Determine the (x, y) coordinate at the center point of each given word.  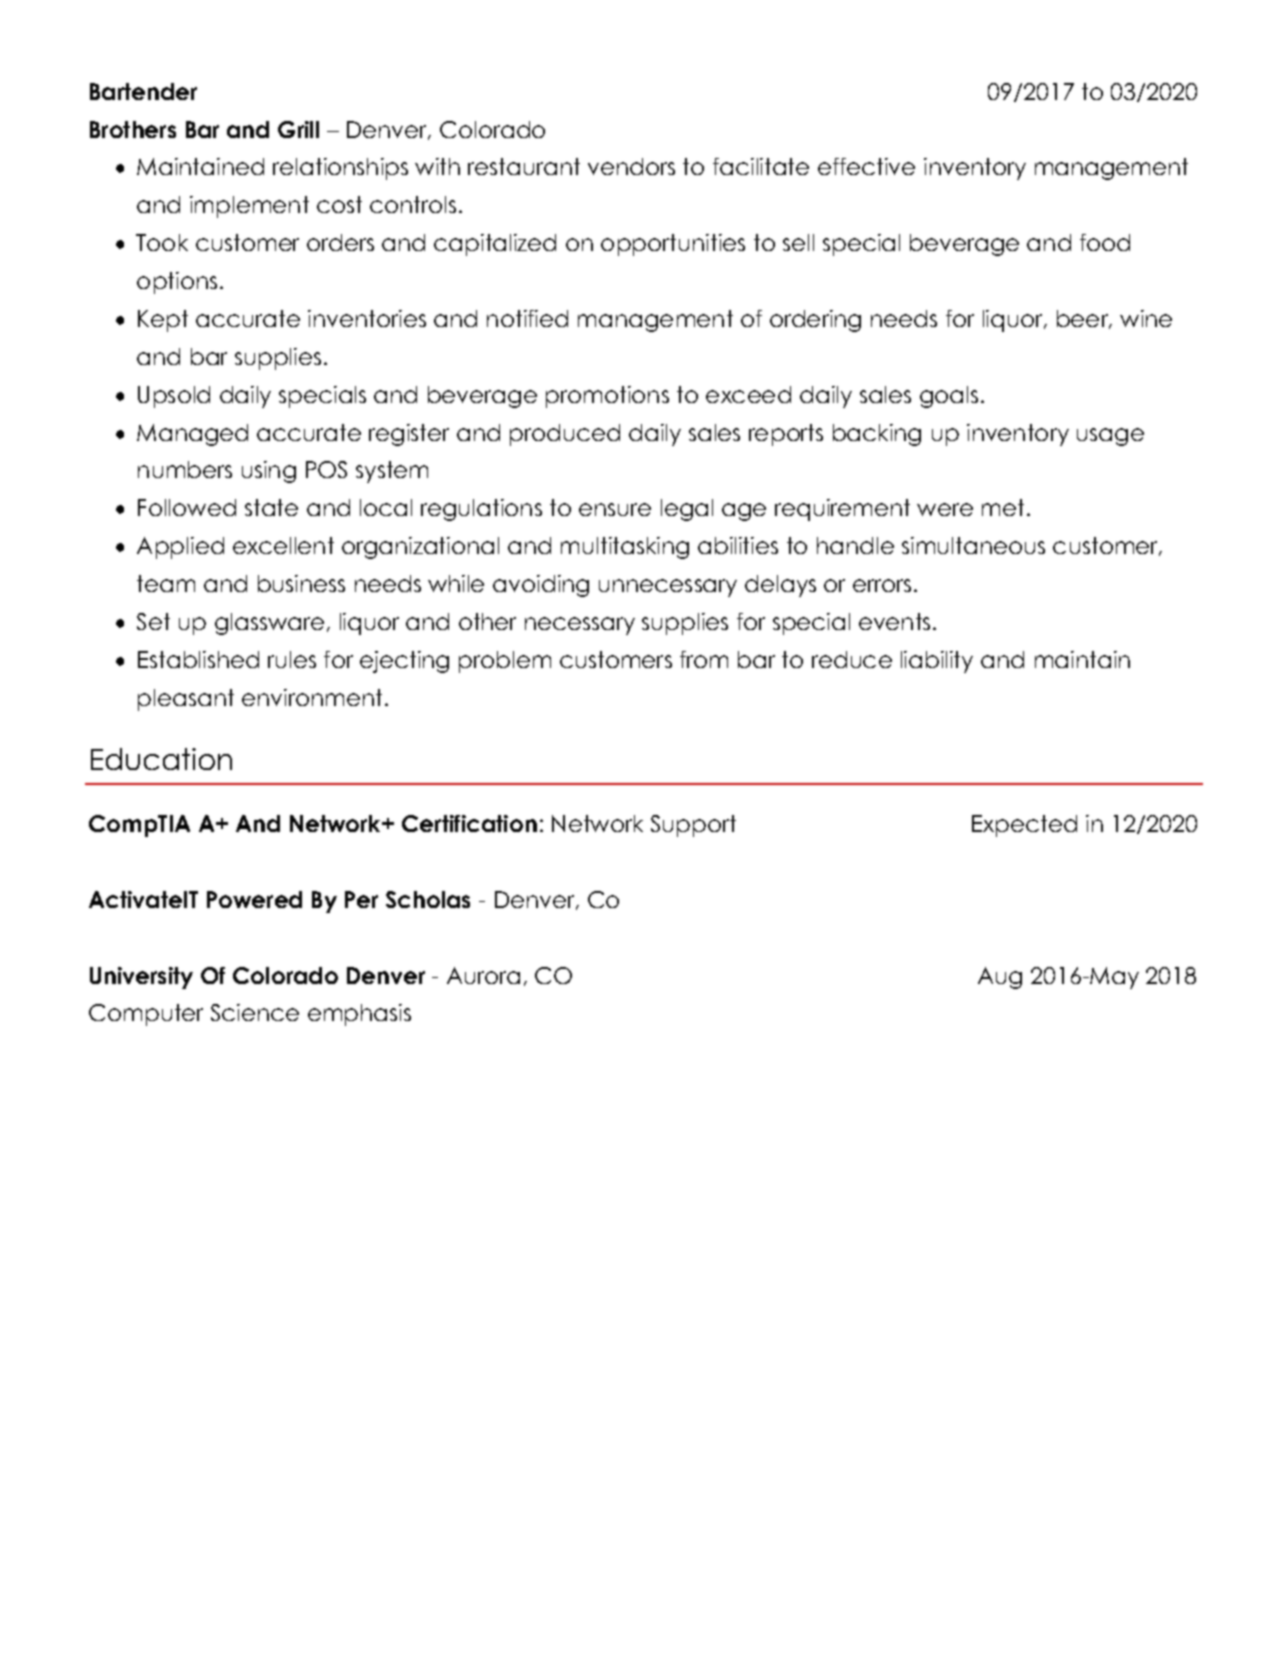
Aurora (483, 975)
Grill (298, 129)
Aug (1000, 978)
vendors (631, 166)
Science (255, 1012)
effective (866, 166)
